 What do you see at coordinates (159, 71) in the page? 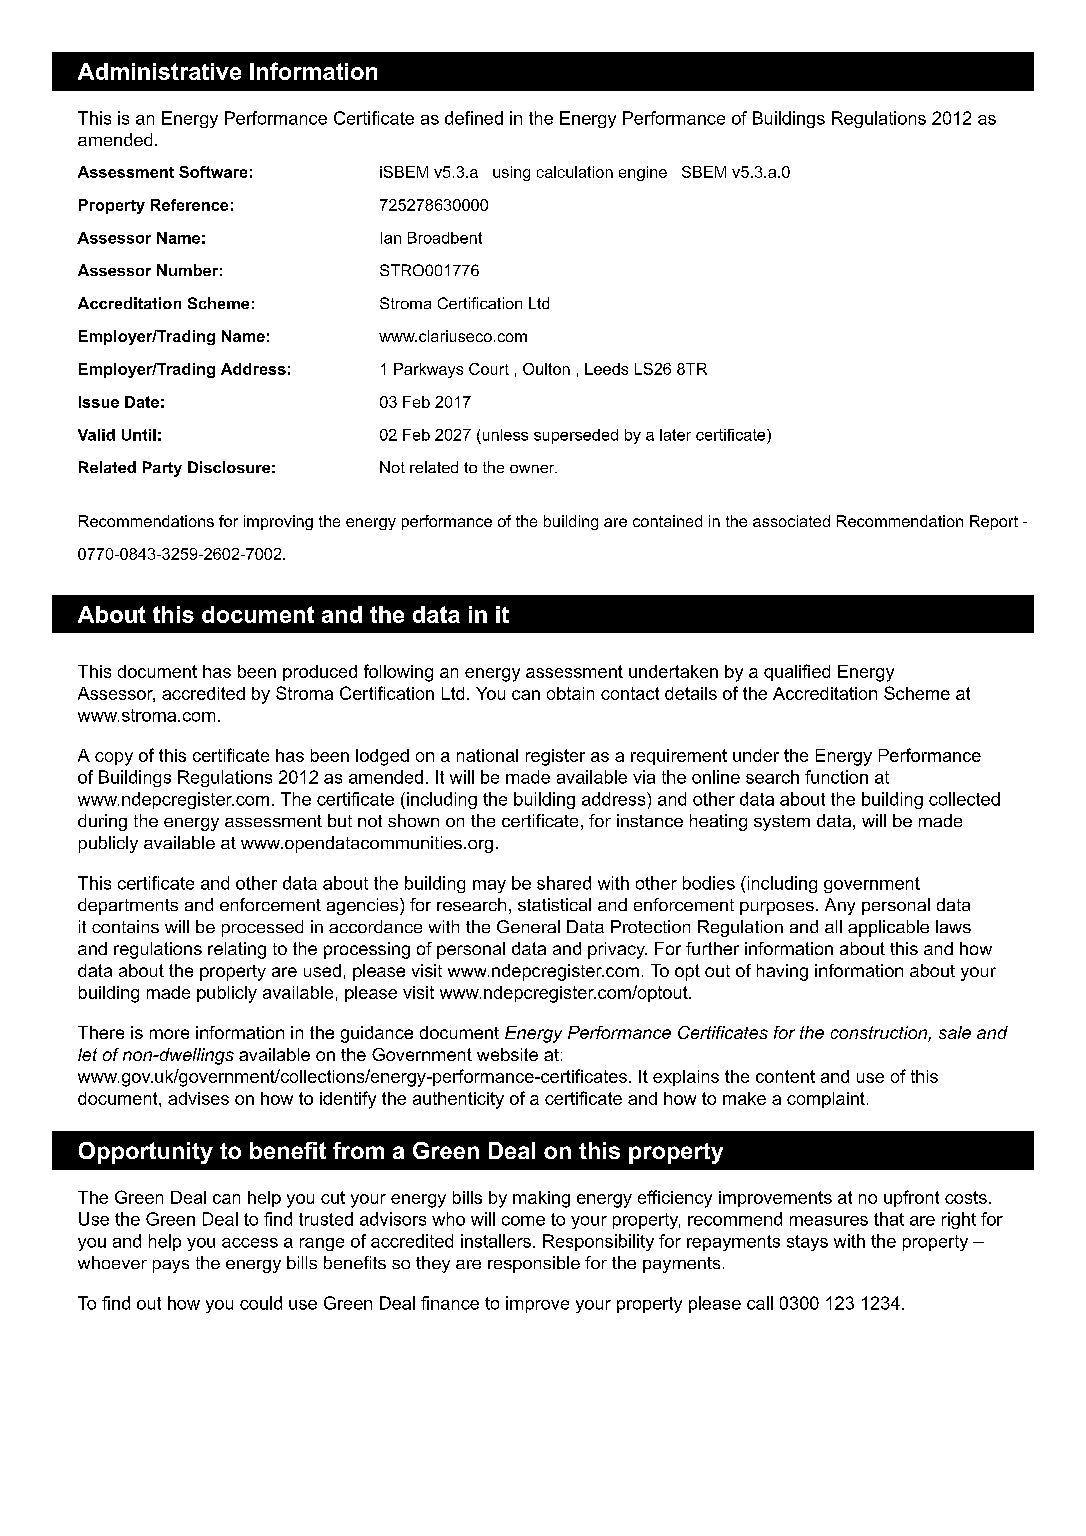
I see `Administrative` at bounding box center [159, 71].
